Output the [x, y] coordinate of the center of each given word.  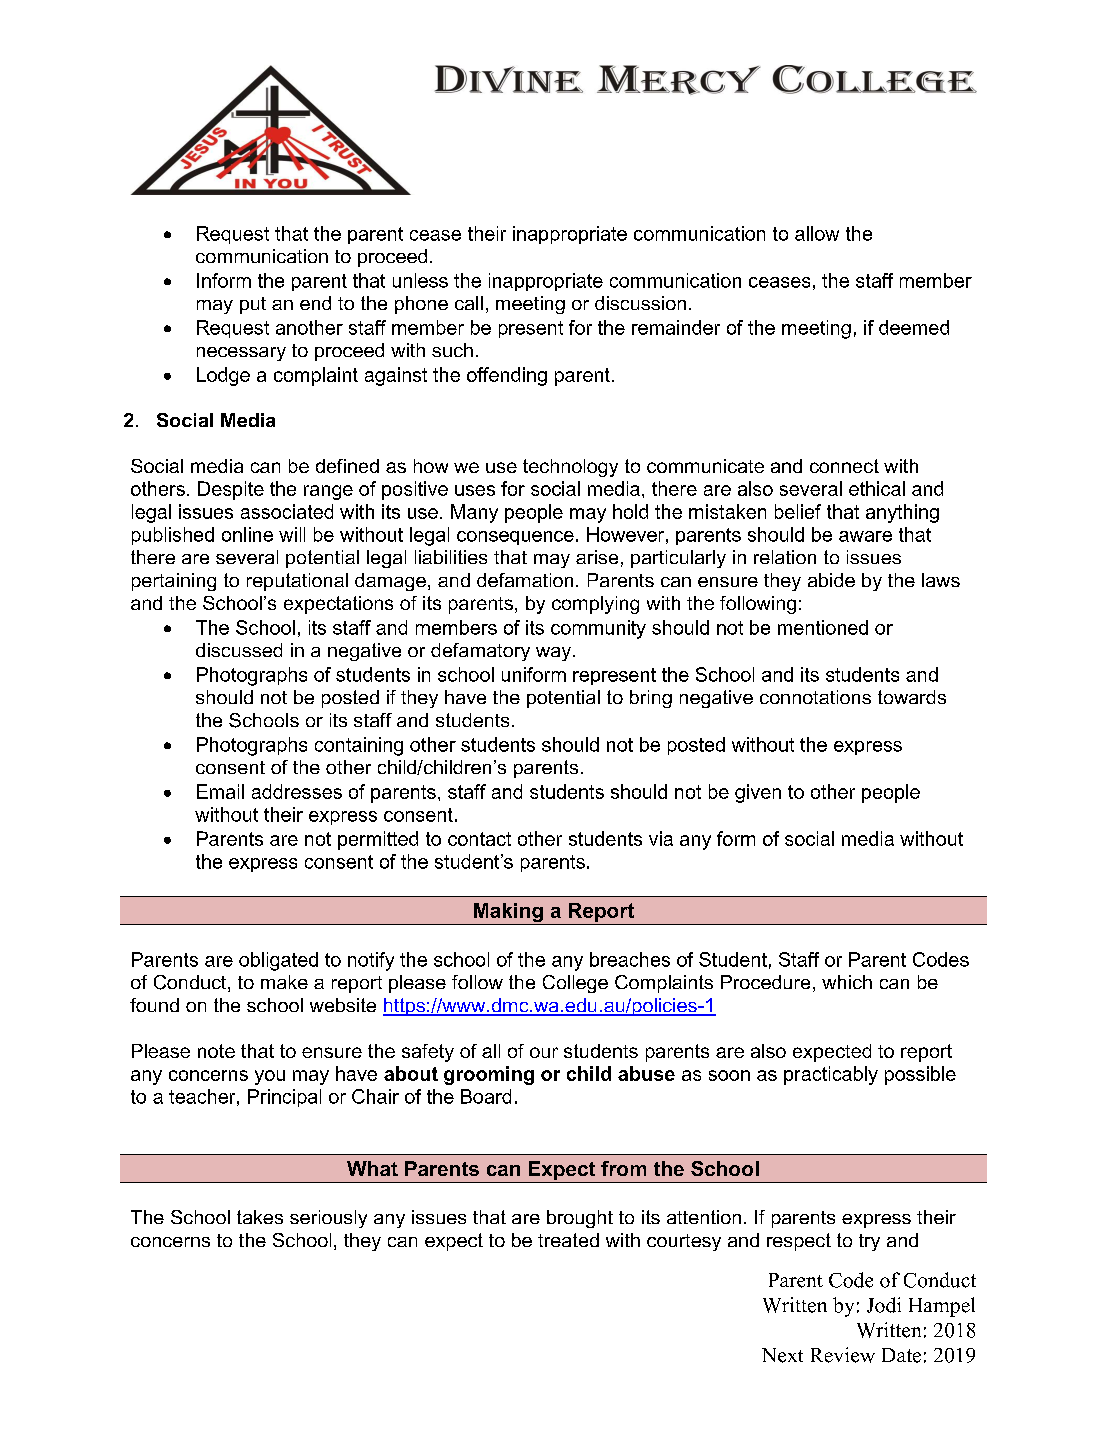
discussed [239, 650]
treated [568, 1240]
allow [817, 233]
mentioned [823, 627]
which [847, 982]
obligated [278, 961]
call [469, 303]
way [553, 654]
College [575, 984]
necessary [241, 354]
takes [260, 1217]
